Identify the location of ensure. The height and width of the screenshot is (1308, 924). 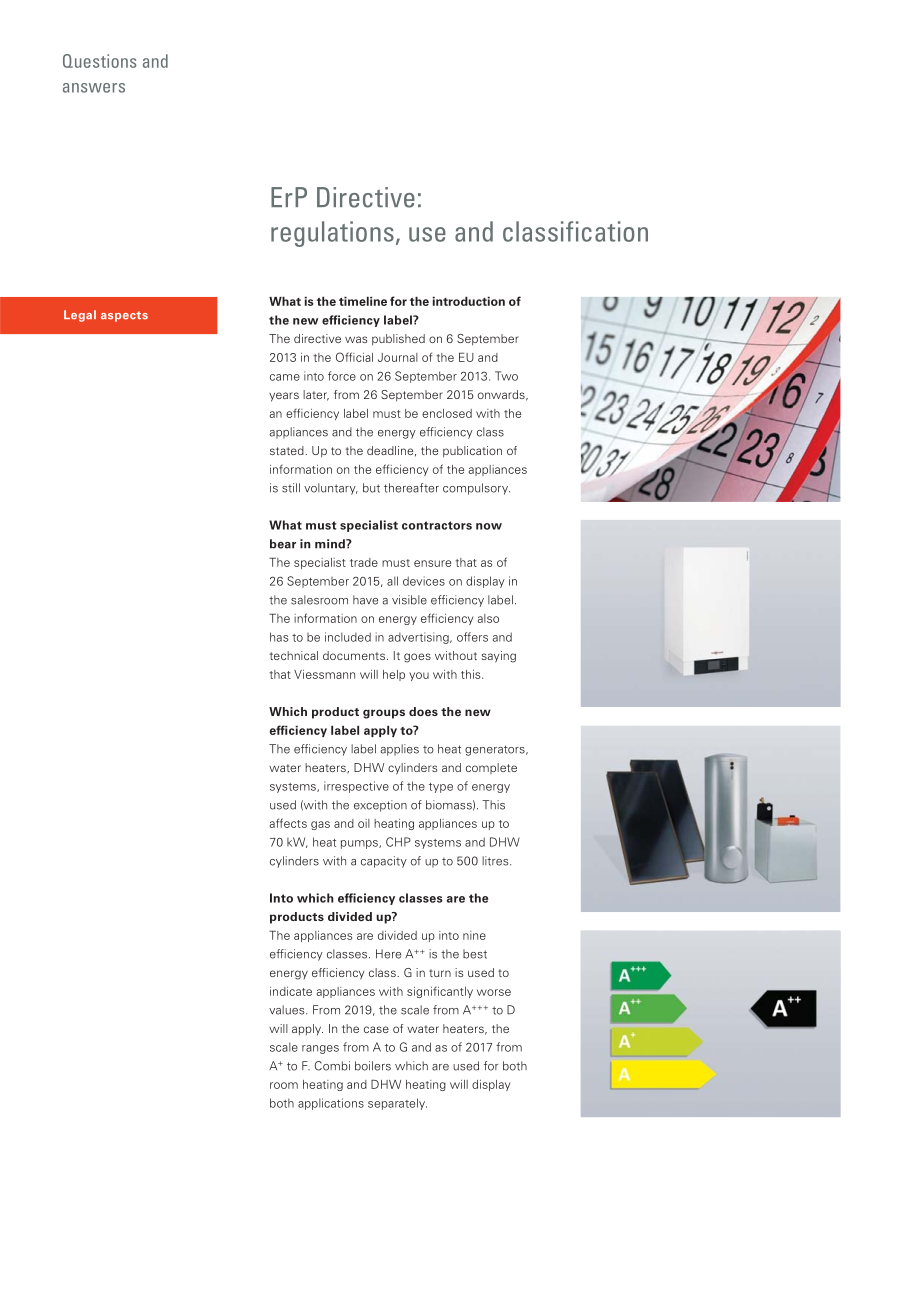
(432, 563).
